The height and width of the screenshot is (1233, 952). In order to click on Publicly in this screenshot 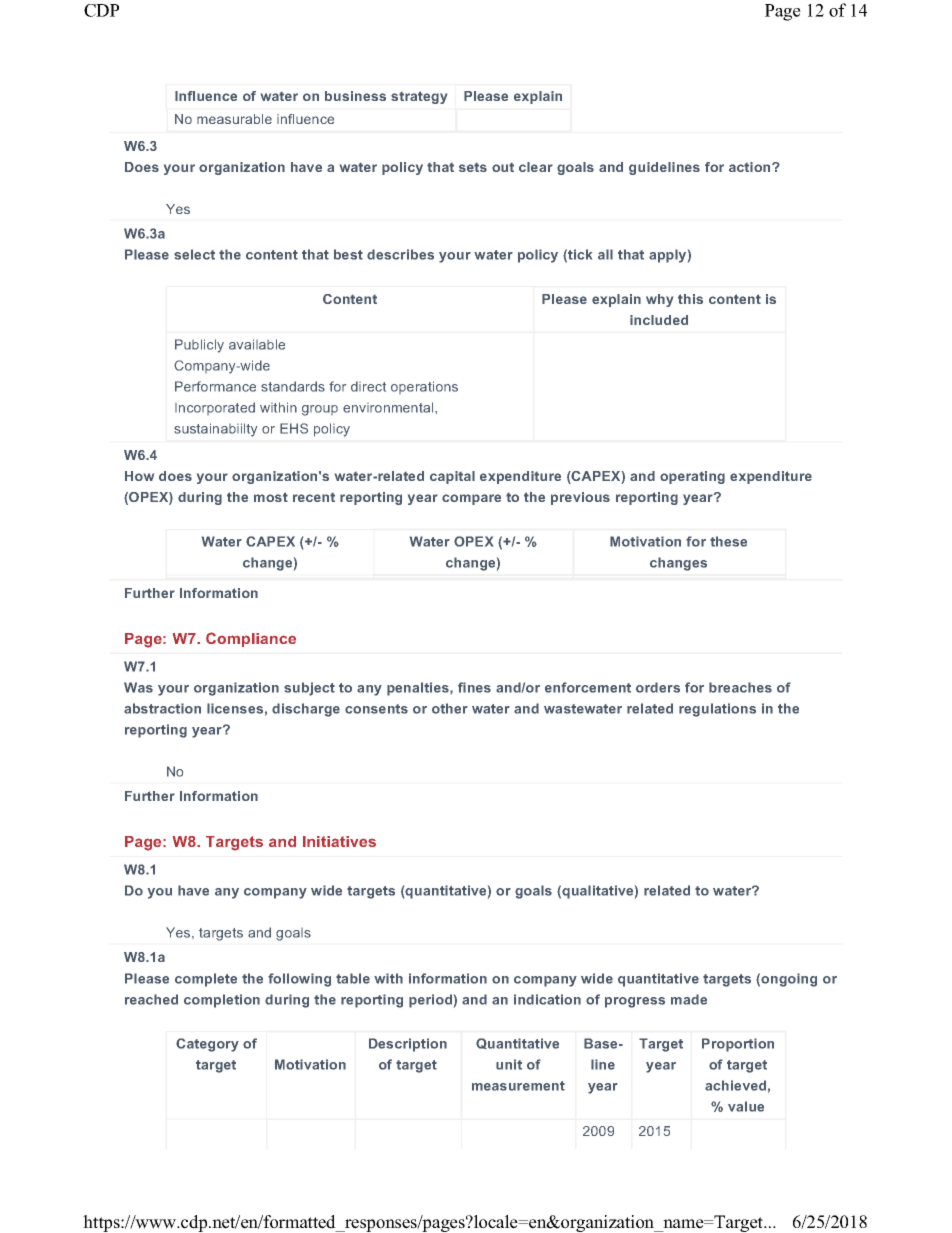, I will do `click(199, 346)`.
